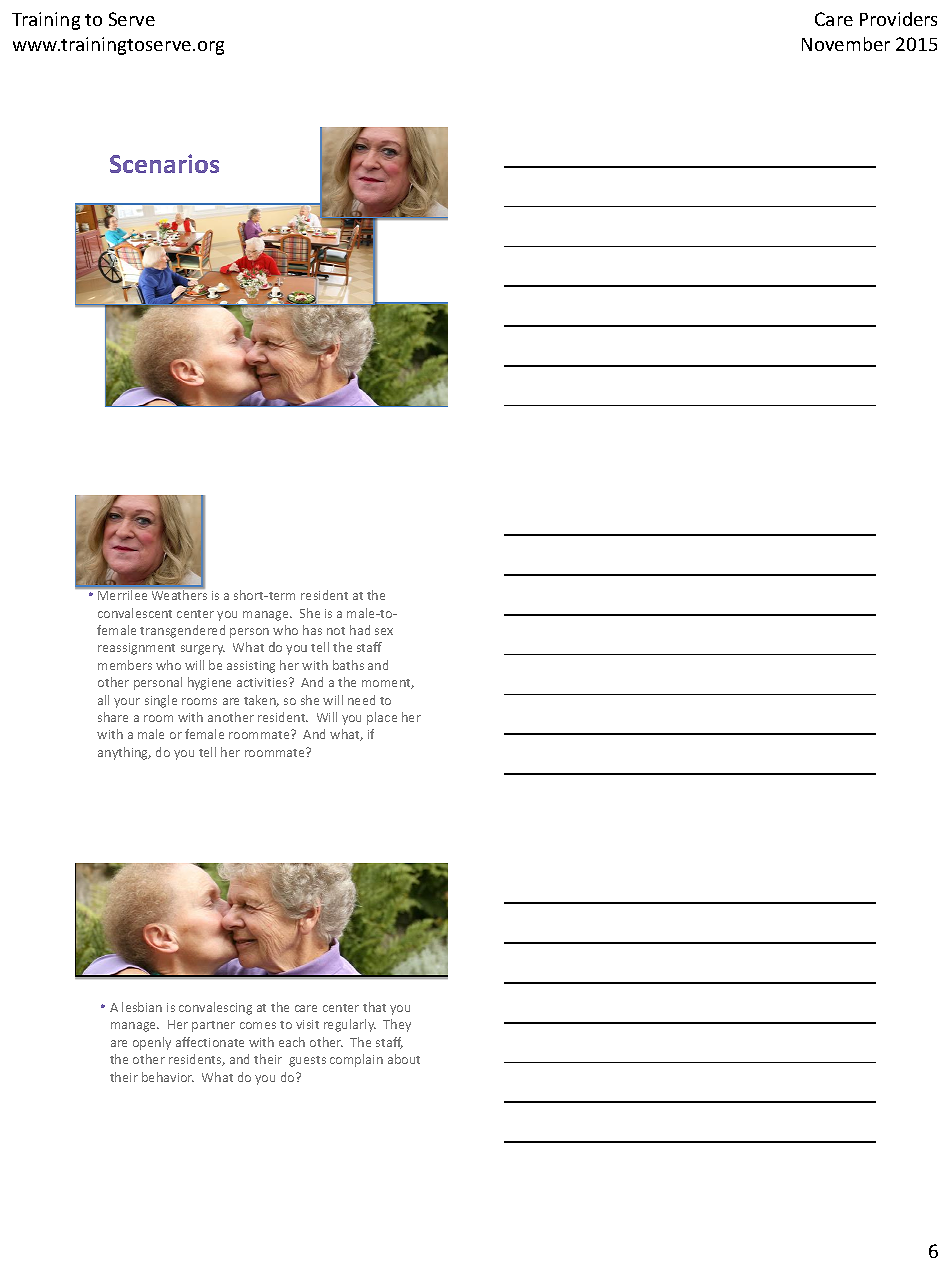 Image resolution: width=952 pixels, height=1270 pixels. What do you see at coordinates (846, 44) in the screenshot?
I see `November` at bounding box center [846, 44].
